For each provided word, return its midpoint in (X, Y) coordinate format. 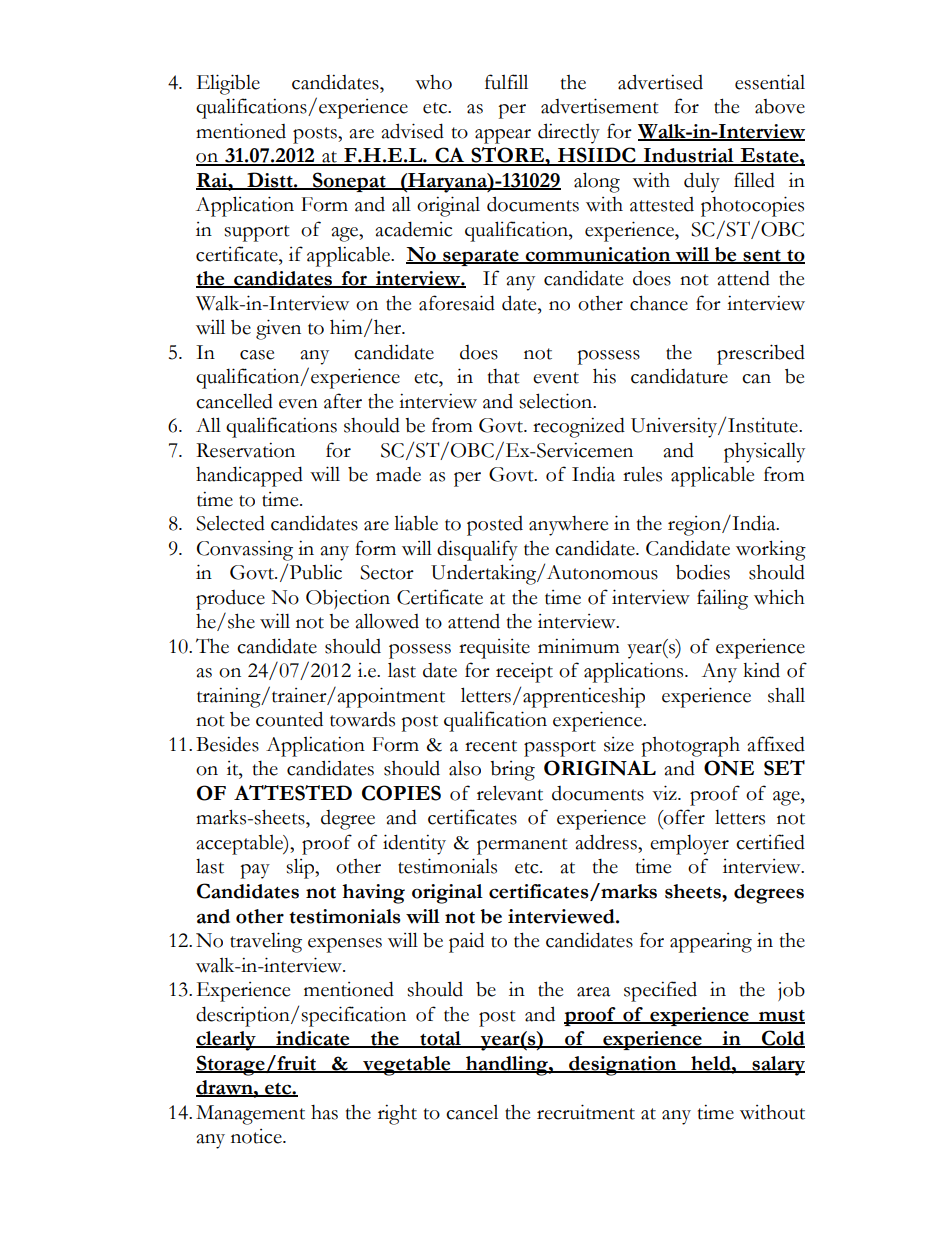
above (780, 106)
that (504, 376)
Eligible (228, 84)
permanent (522, 846)
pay (255, 871)
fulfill (506, 82)
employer (689, 844)
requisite (494, 649)
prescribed (761, 354)
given (278, 329)
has (324, 1112)
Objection (348, 599)
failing (722, 599)
